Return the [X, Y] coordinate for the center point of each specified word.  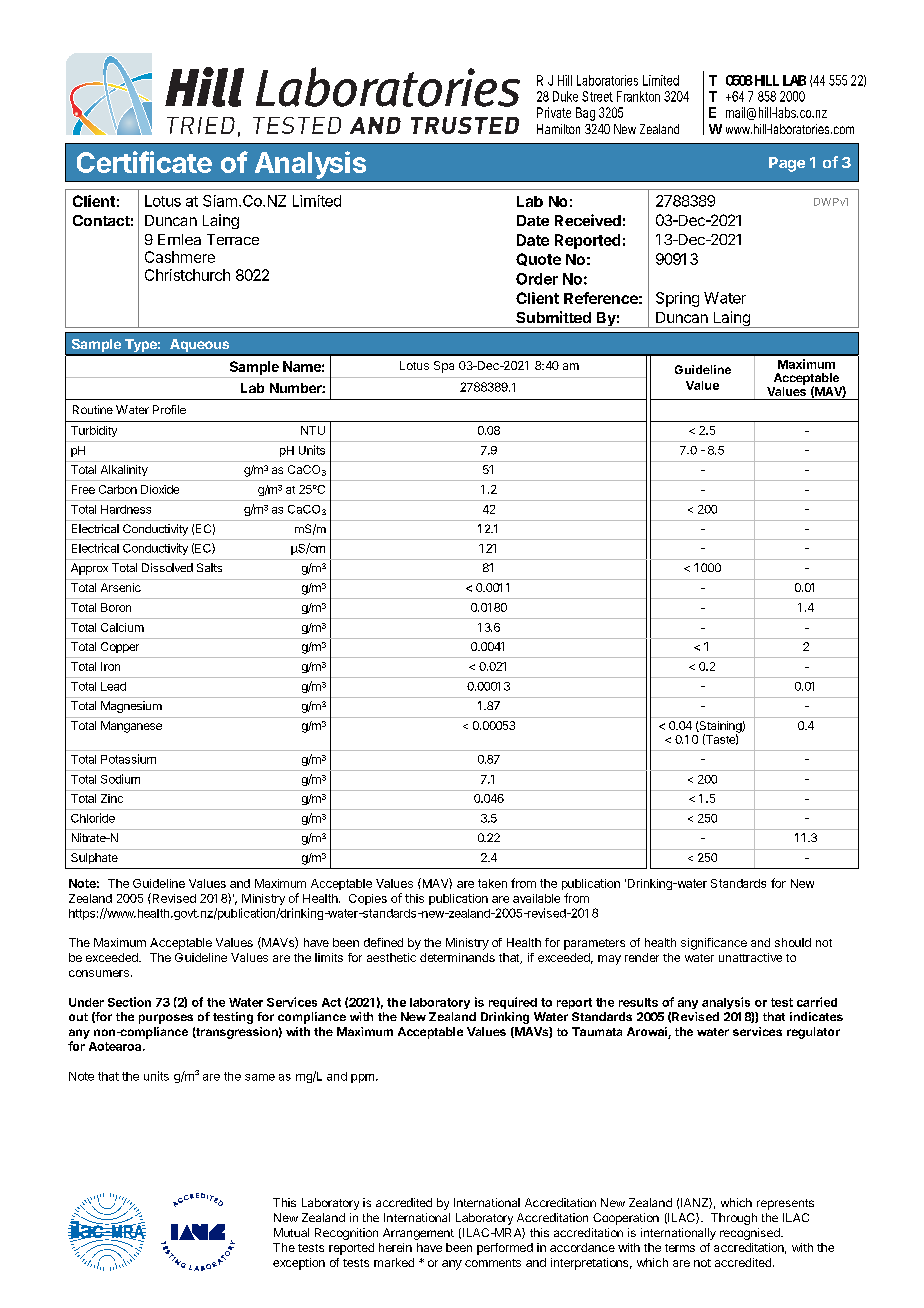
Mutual [291, 1232]
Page [787, 164]
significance [714, 944]
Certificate [144, 162]
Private [554, 112]
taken [492, 883]
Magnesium [131, 707]
